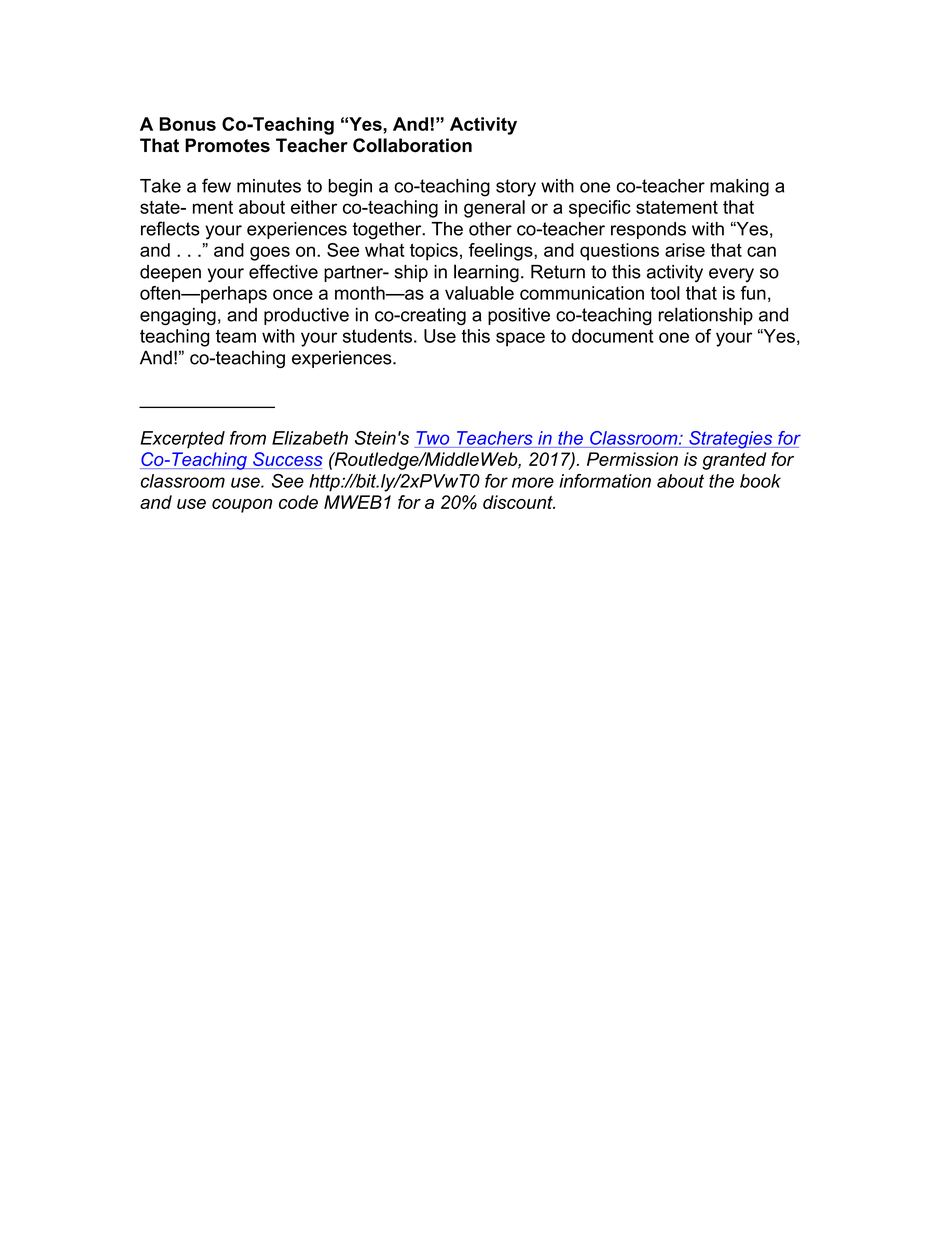 The image size is (952, 1233). I want to click on Collaboration, so click(412, 145).
